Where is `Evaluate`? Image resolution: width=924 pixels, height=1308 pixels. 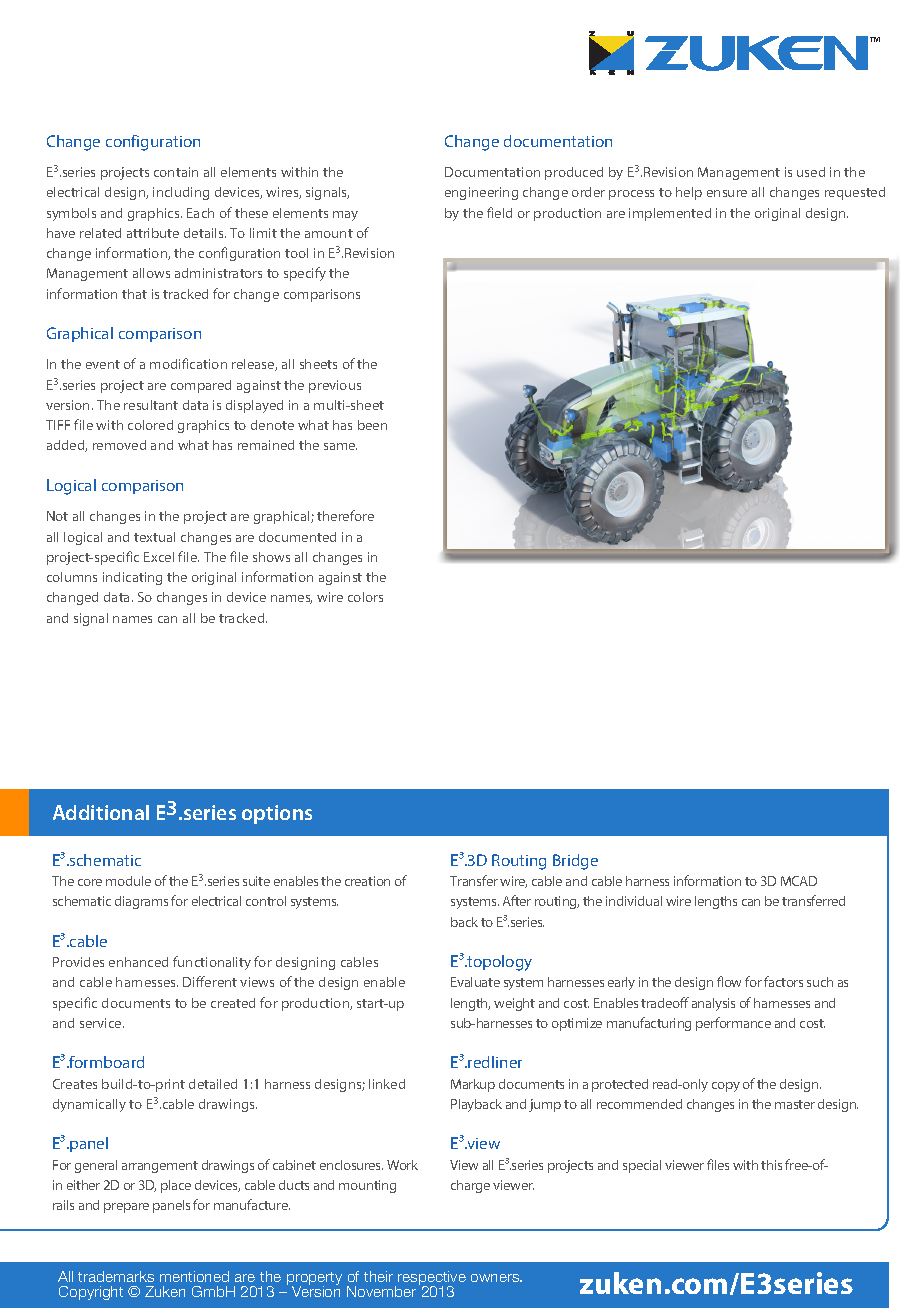 Evaluate is located at coordinates (475, 982).
